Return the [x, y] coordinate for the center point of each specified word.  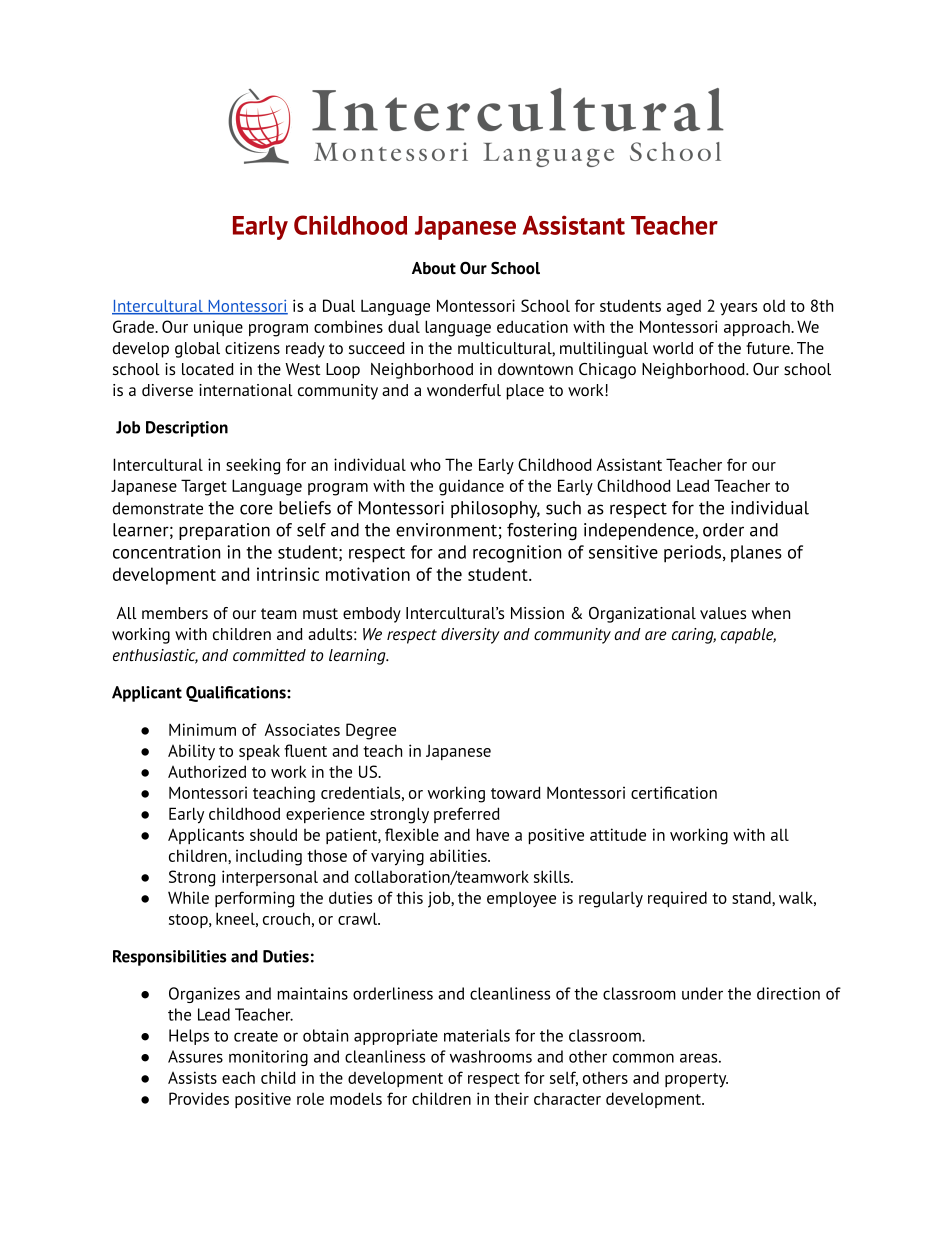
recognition [517, 554]
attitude [618, 834]
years [738, 309]
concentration [166, 552]
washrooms [491, 1056]
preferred [467, 815]
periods [694, 554]
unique [218, 328]
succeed [377, 348]
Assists [192, 1077]
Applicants [206, 836]
